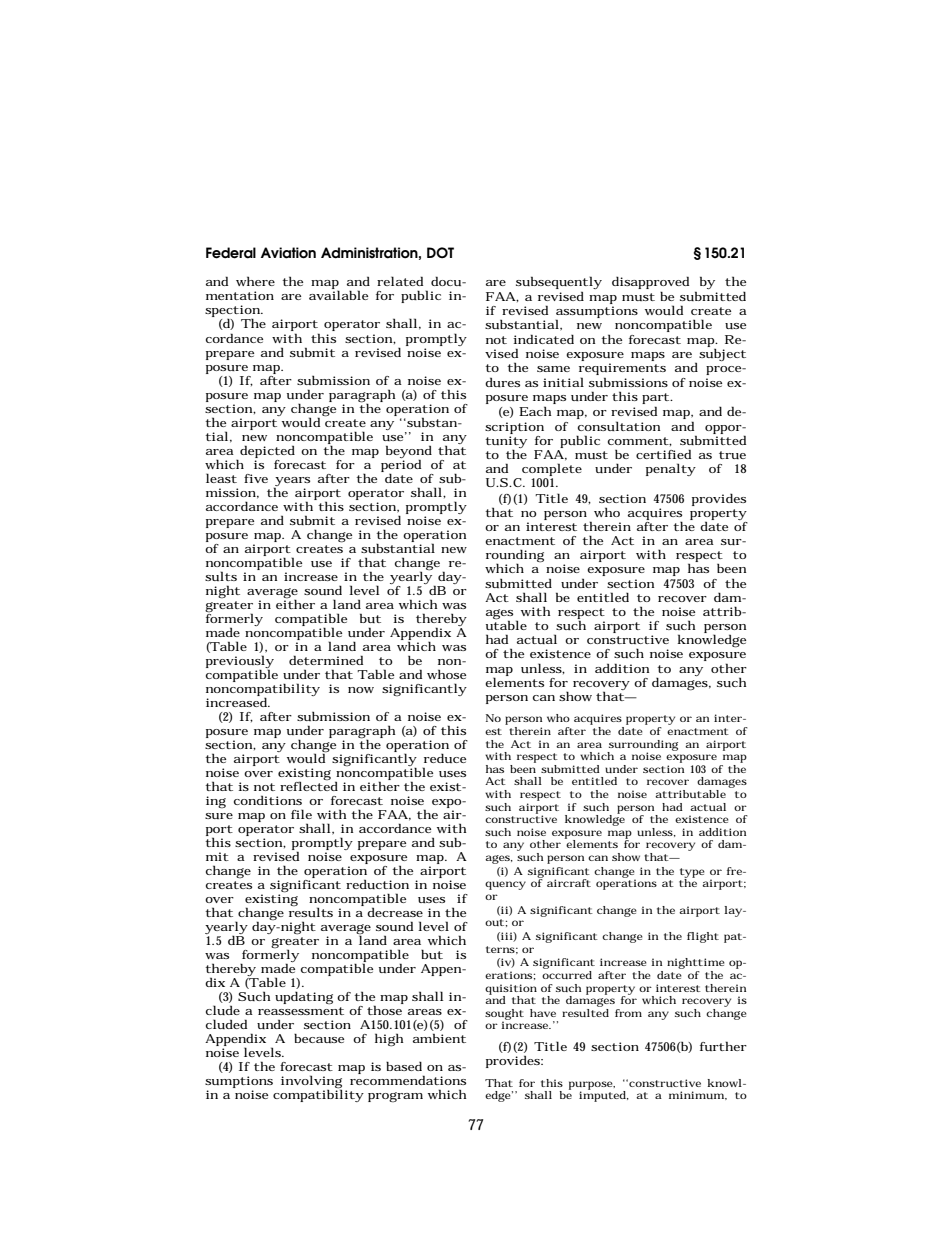 This page has height=1233, width=952. Describe the element at coordinates (319, 1038) in the page. I see `because` at that location.
